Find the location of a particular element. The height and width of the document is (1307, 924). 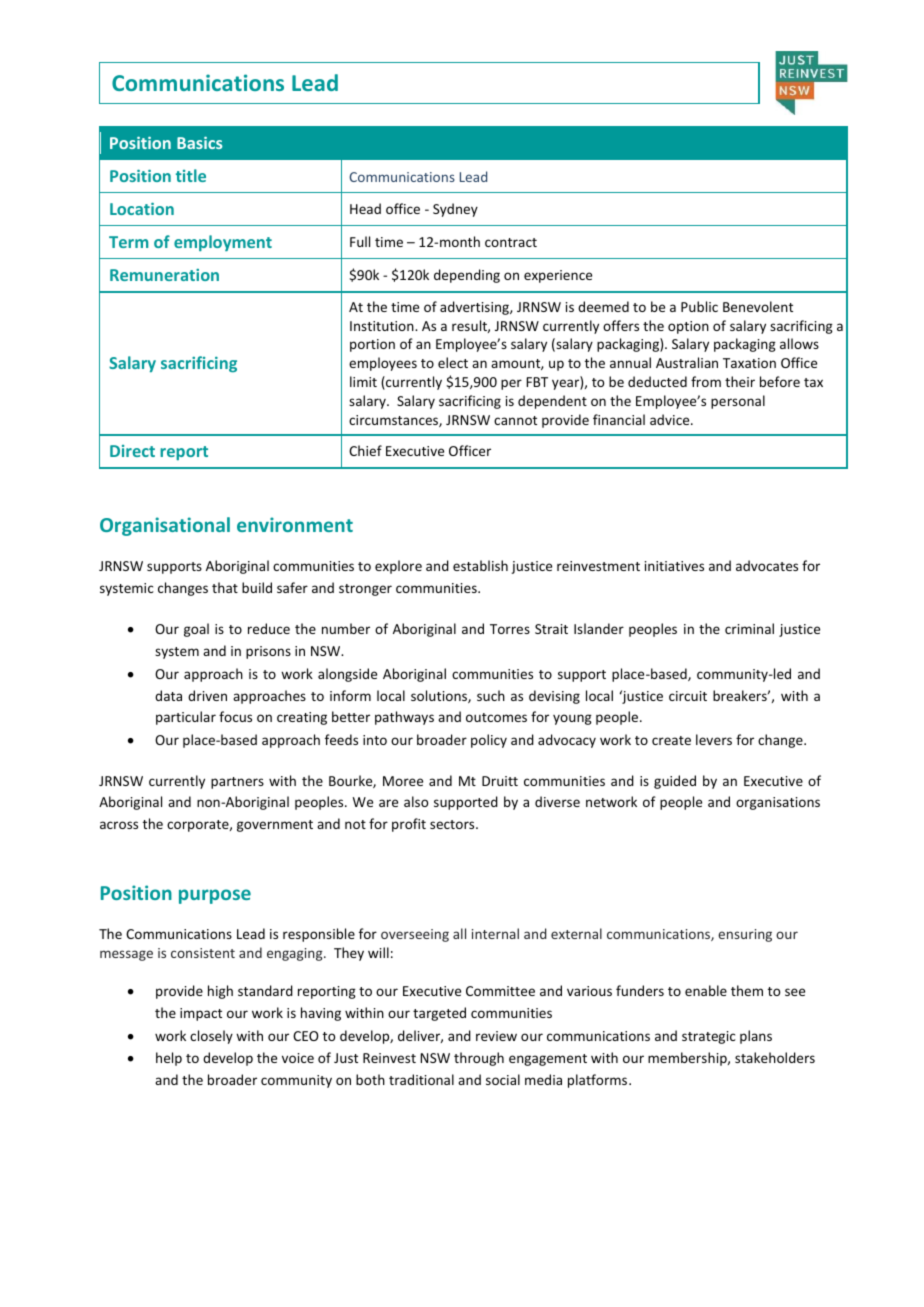

initiatives is located at coordinates (674, 566).
